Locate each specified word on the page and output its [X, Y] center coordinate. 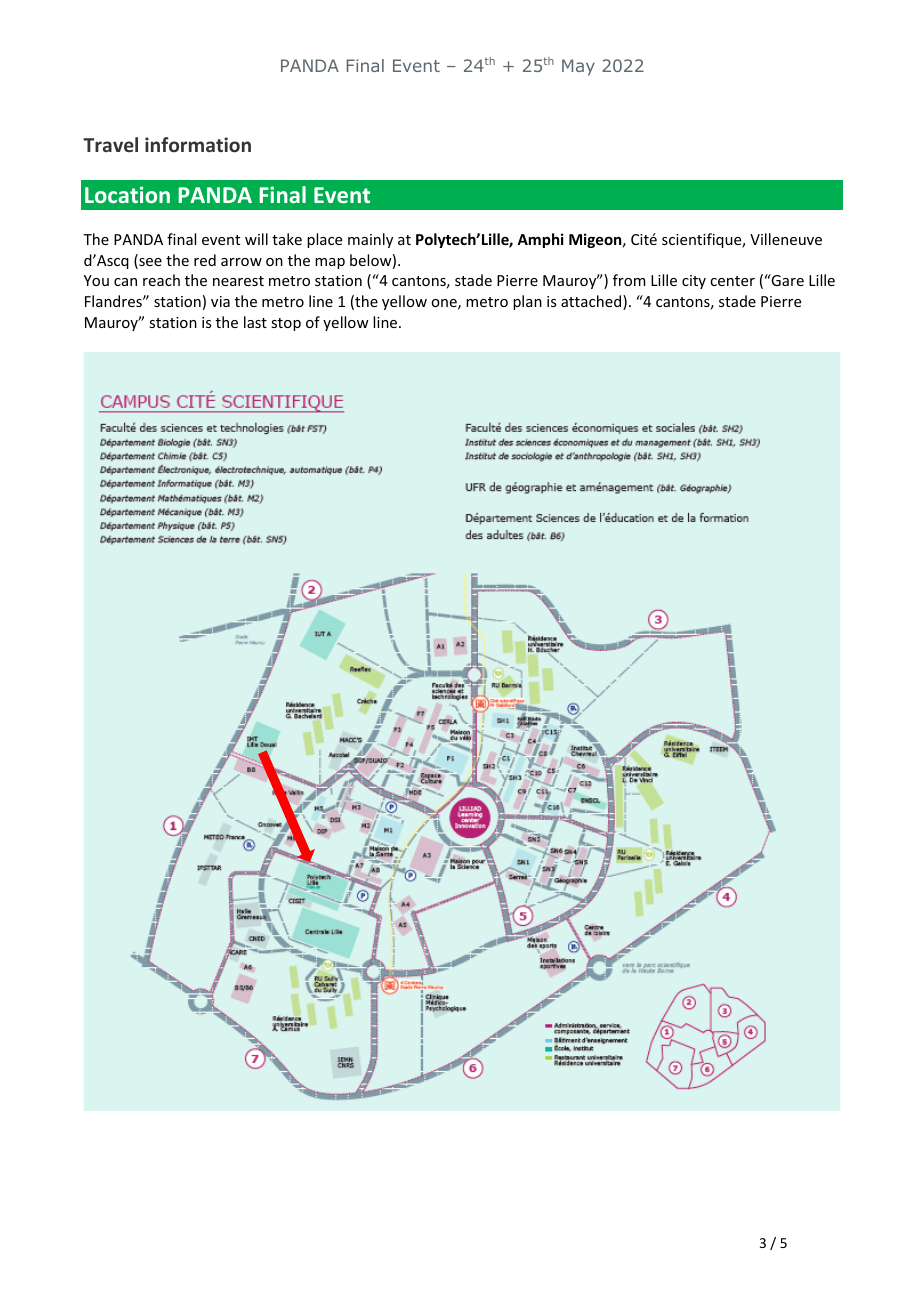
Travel [110, 144]
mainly [370, 240]
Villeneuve [786, 239]
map [330, 263]
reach [161, 280]
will [256, 239]
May [578, 67]
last [255, 322]
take [287, 239]
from [629, 280]
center [732, 281]
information [198, 144]
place [324, 240]
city [694, 282]
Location [127, 194]
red [205, 260]
